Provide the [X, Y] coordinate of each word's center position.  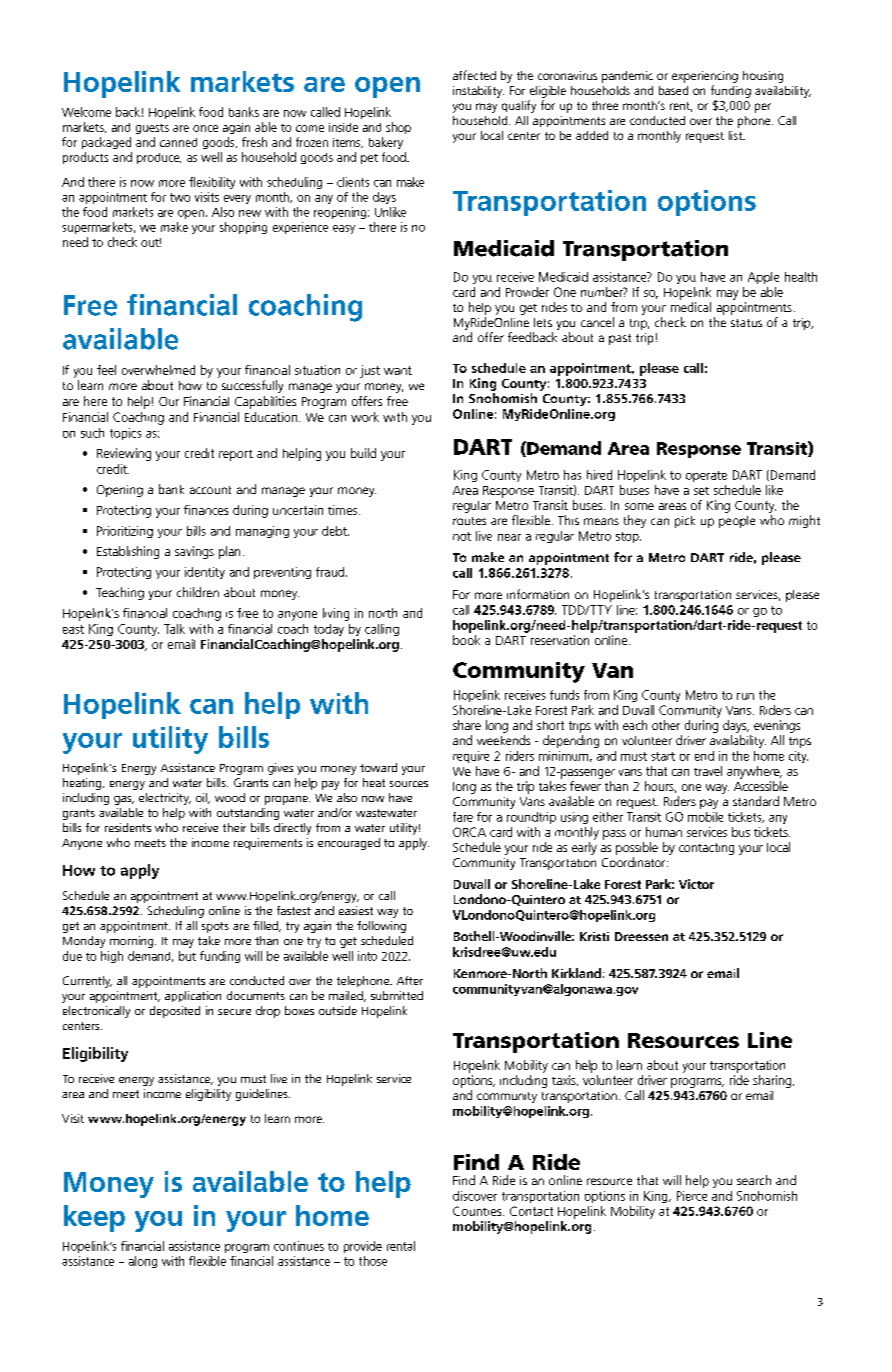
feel [106, 370]
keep [94, 1218]
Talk [174, 629]
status [746, 323]
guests [152, 129]
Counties [478, 1211]
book [466, 640]
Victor [696, 884]
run [745, 696]
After [410, 980]
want [398, 370]
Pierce [692, 1196]
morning [133, 942]
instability [478, 92]
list [737, 135]
